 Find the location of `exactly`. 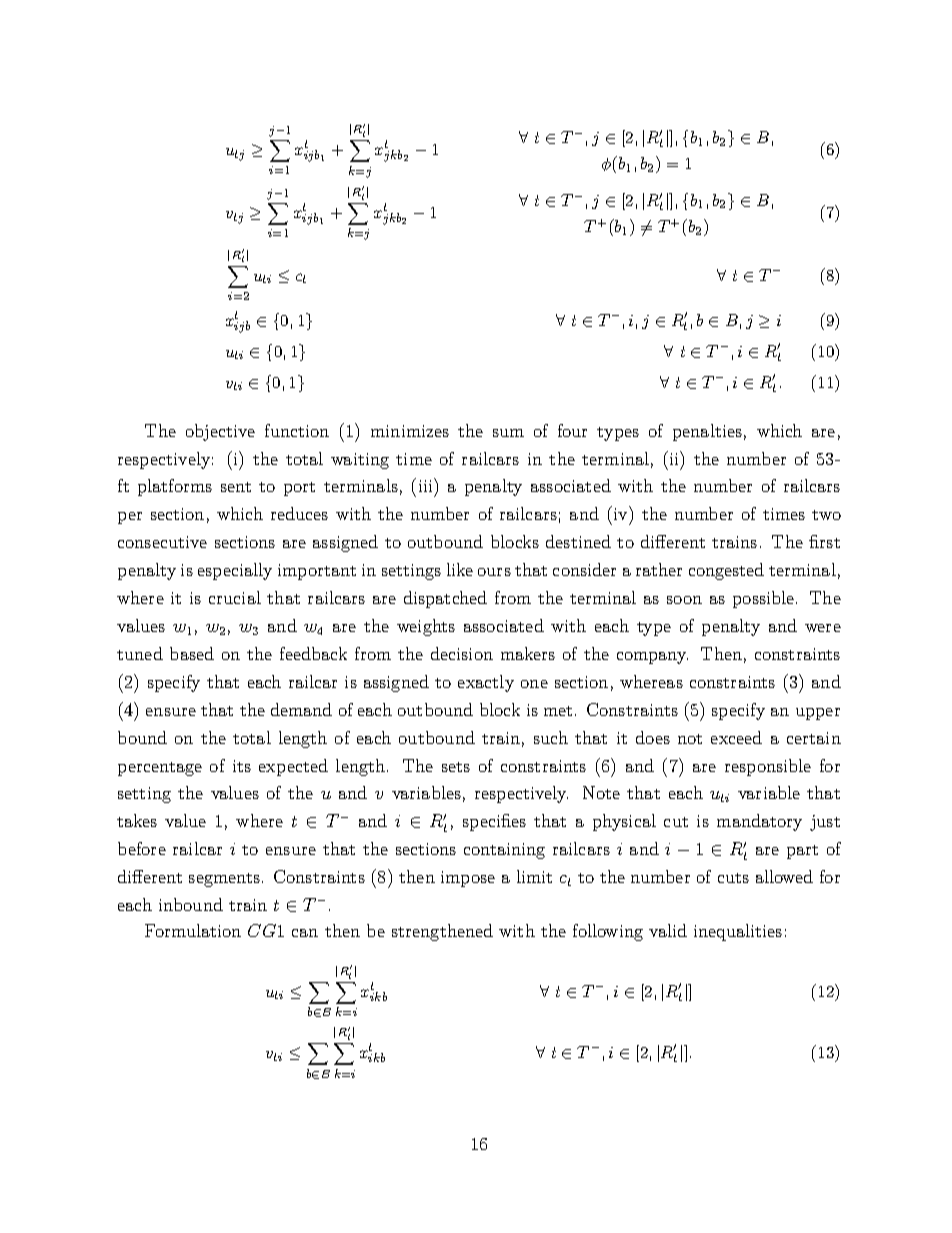

exactly is located at coordinates (486, 683).
